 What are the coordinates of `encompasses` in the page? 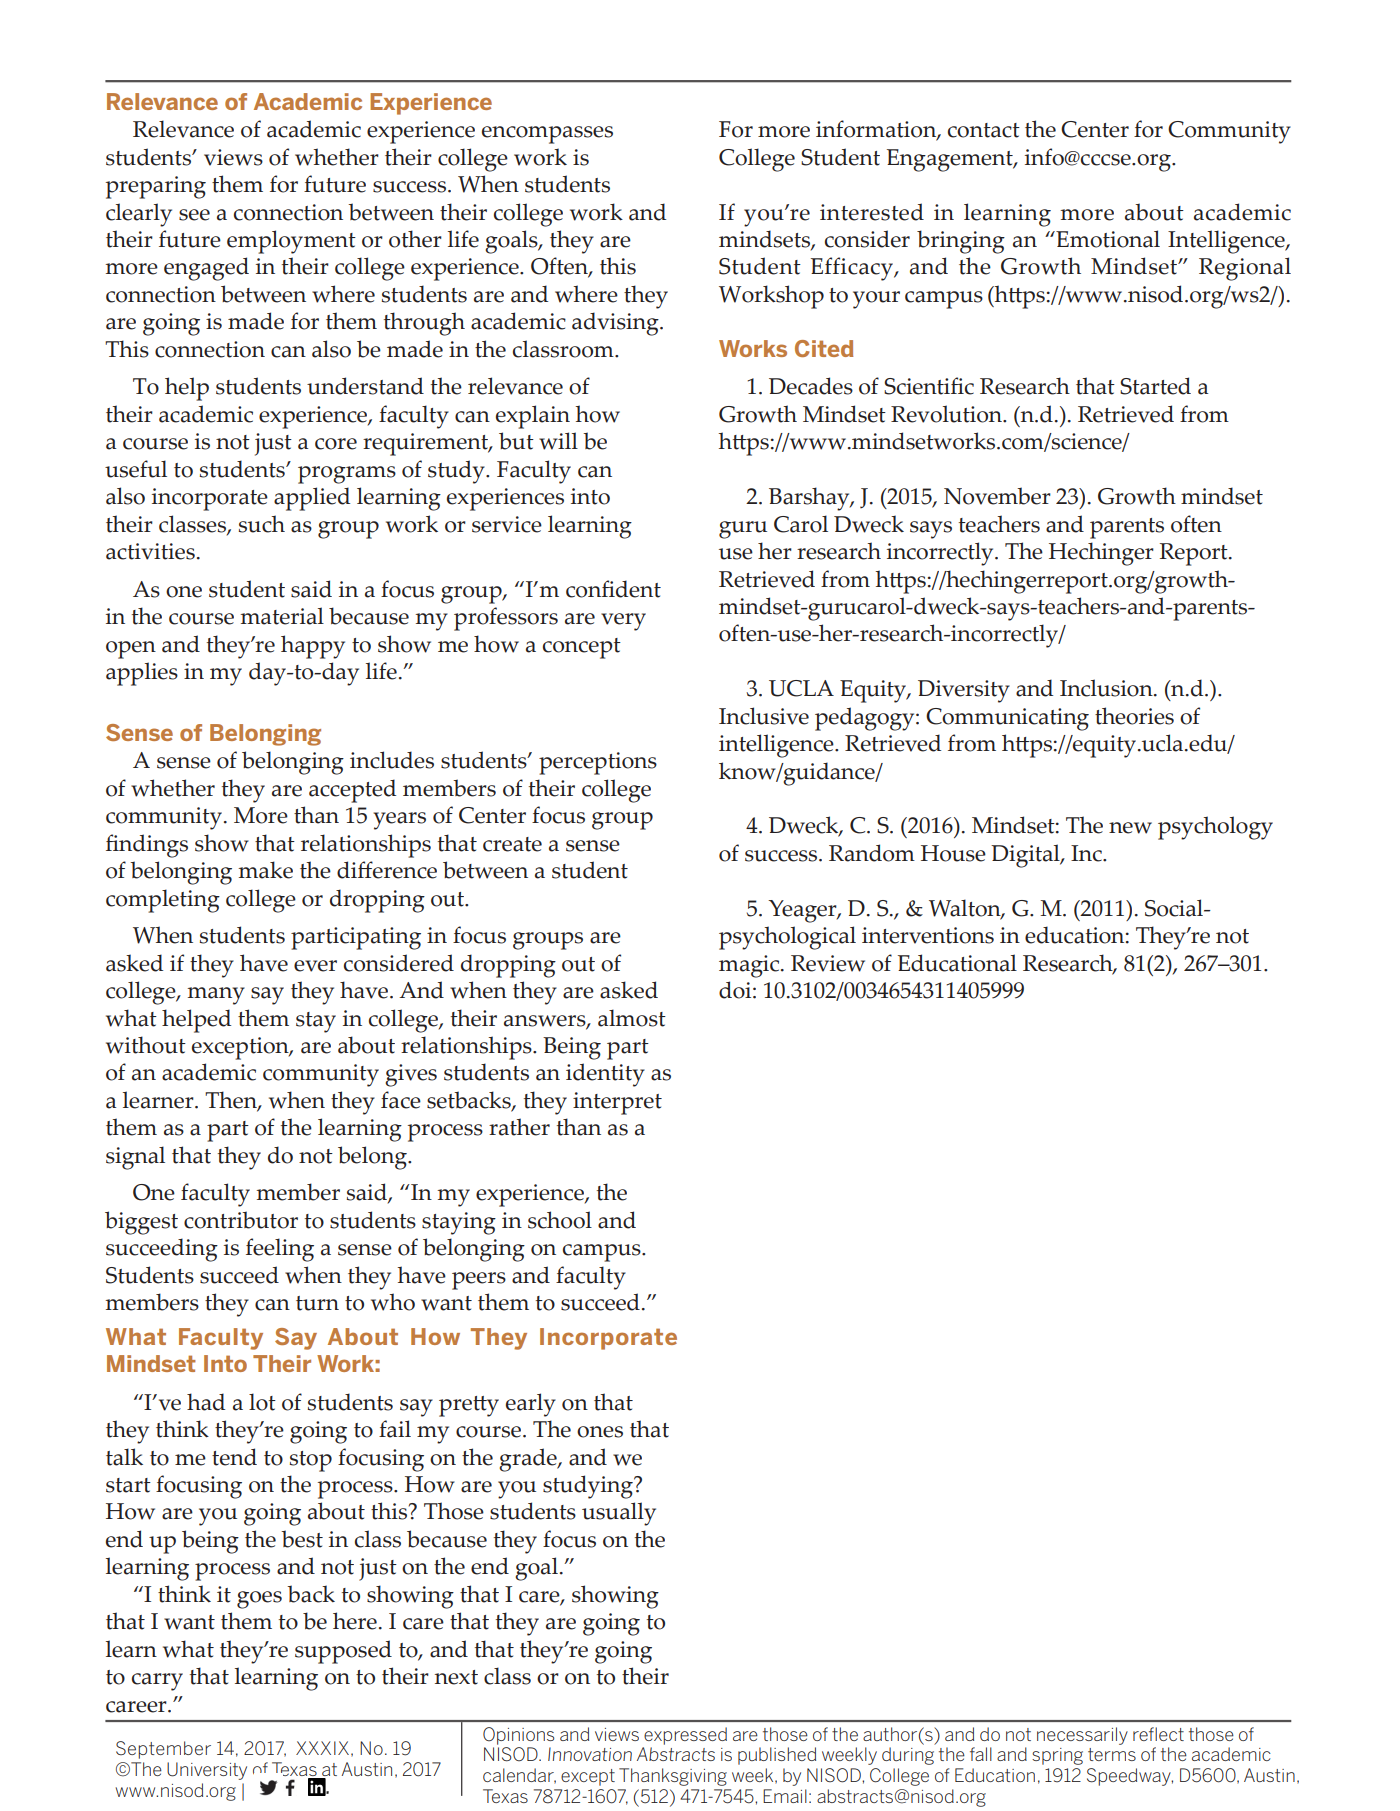 It's located at (547, 135).
